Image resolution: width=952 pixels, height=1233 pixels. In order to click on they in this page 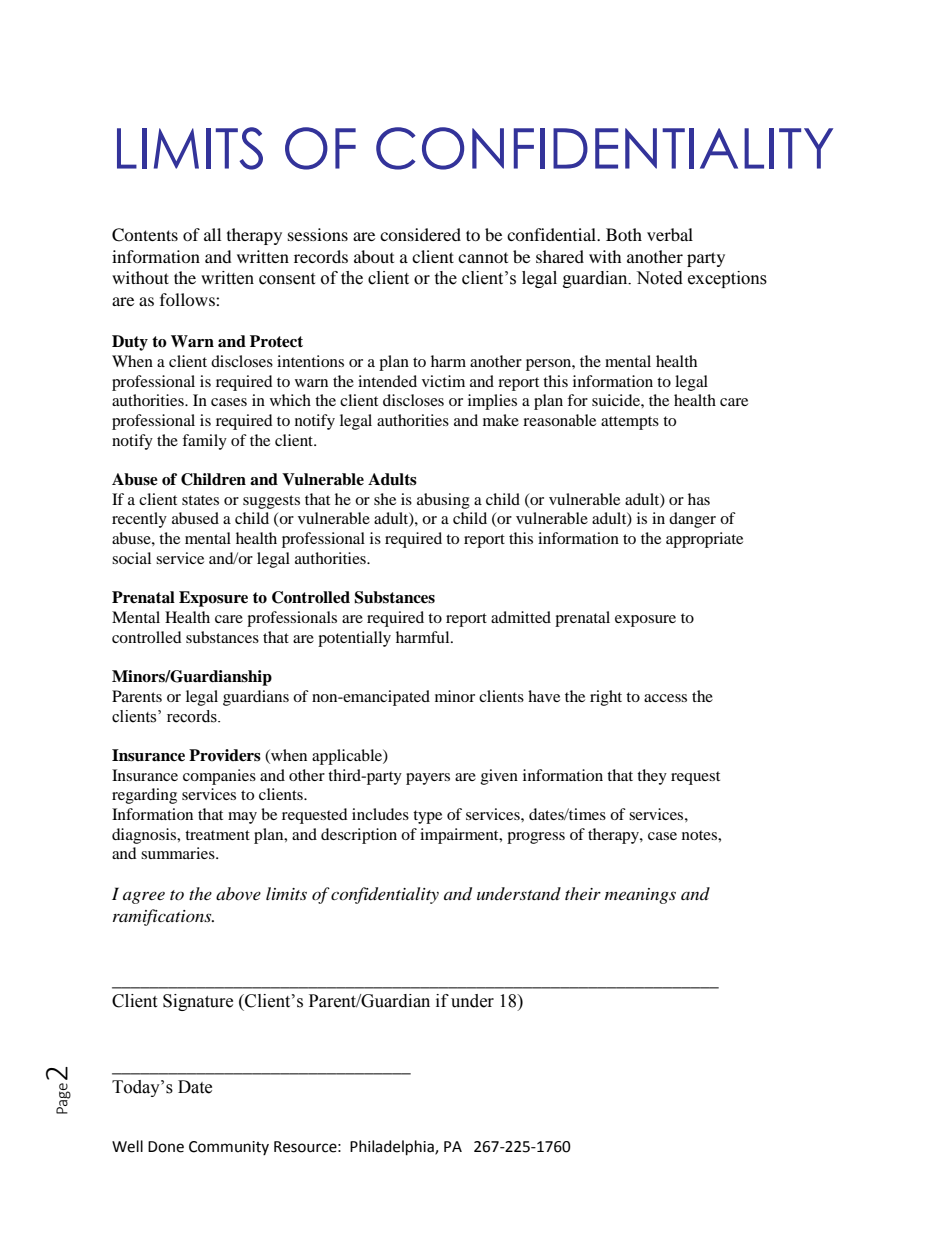, I will do `click(652, 777)`.
